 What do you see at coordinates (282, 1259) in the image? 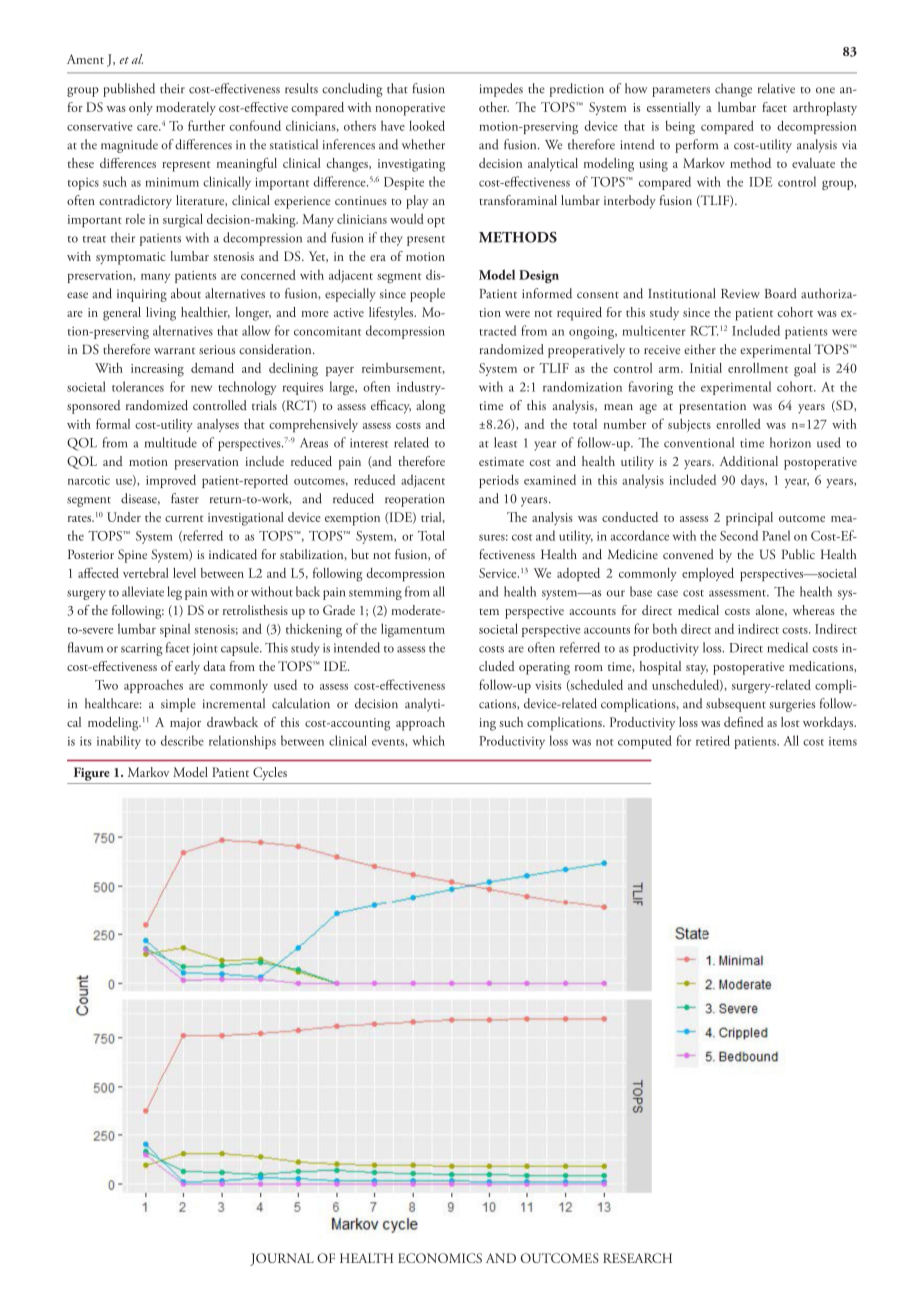
I see `JOURNAL` at bounding box center [282, 1259].
